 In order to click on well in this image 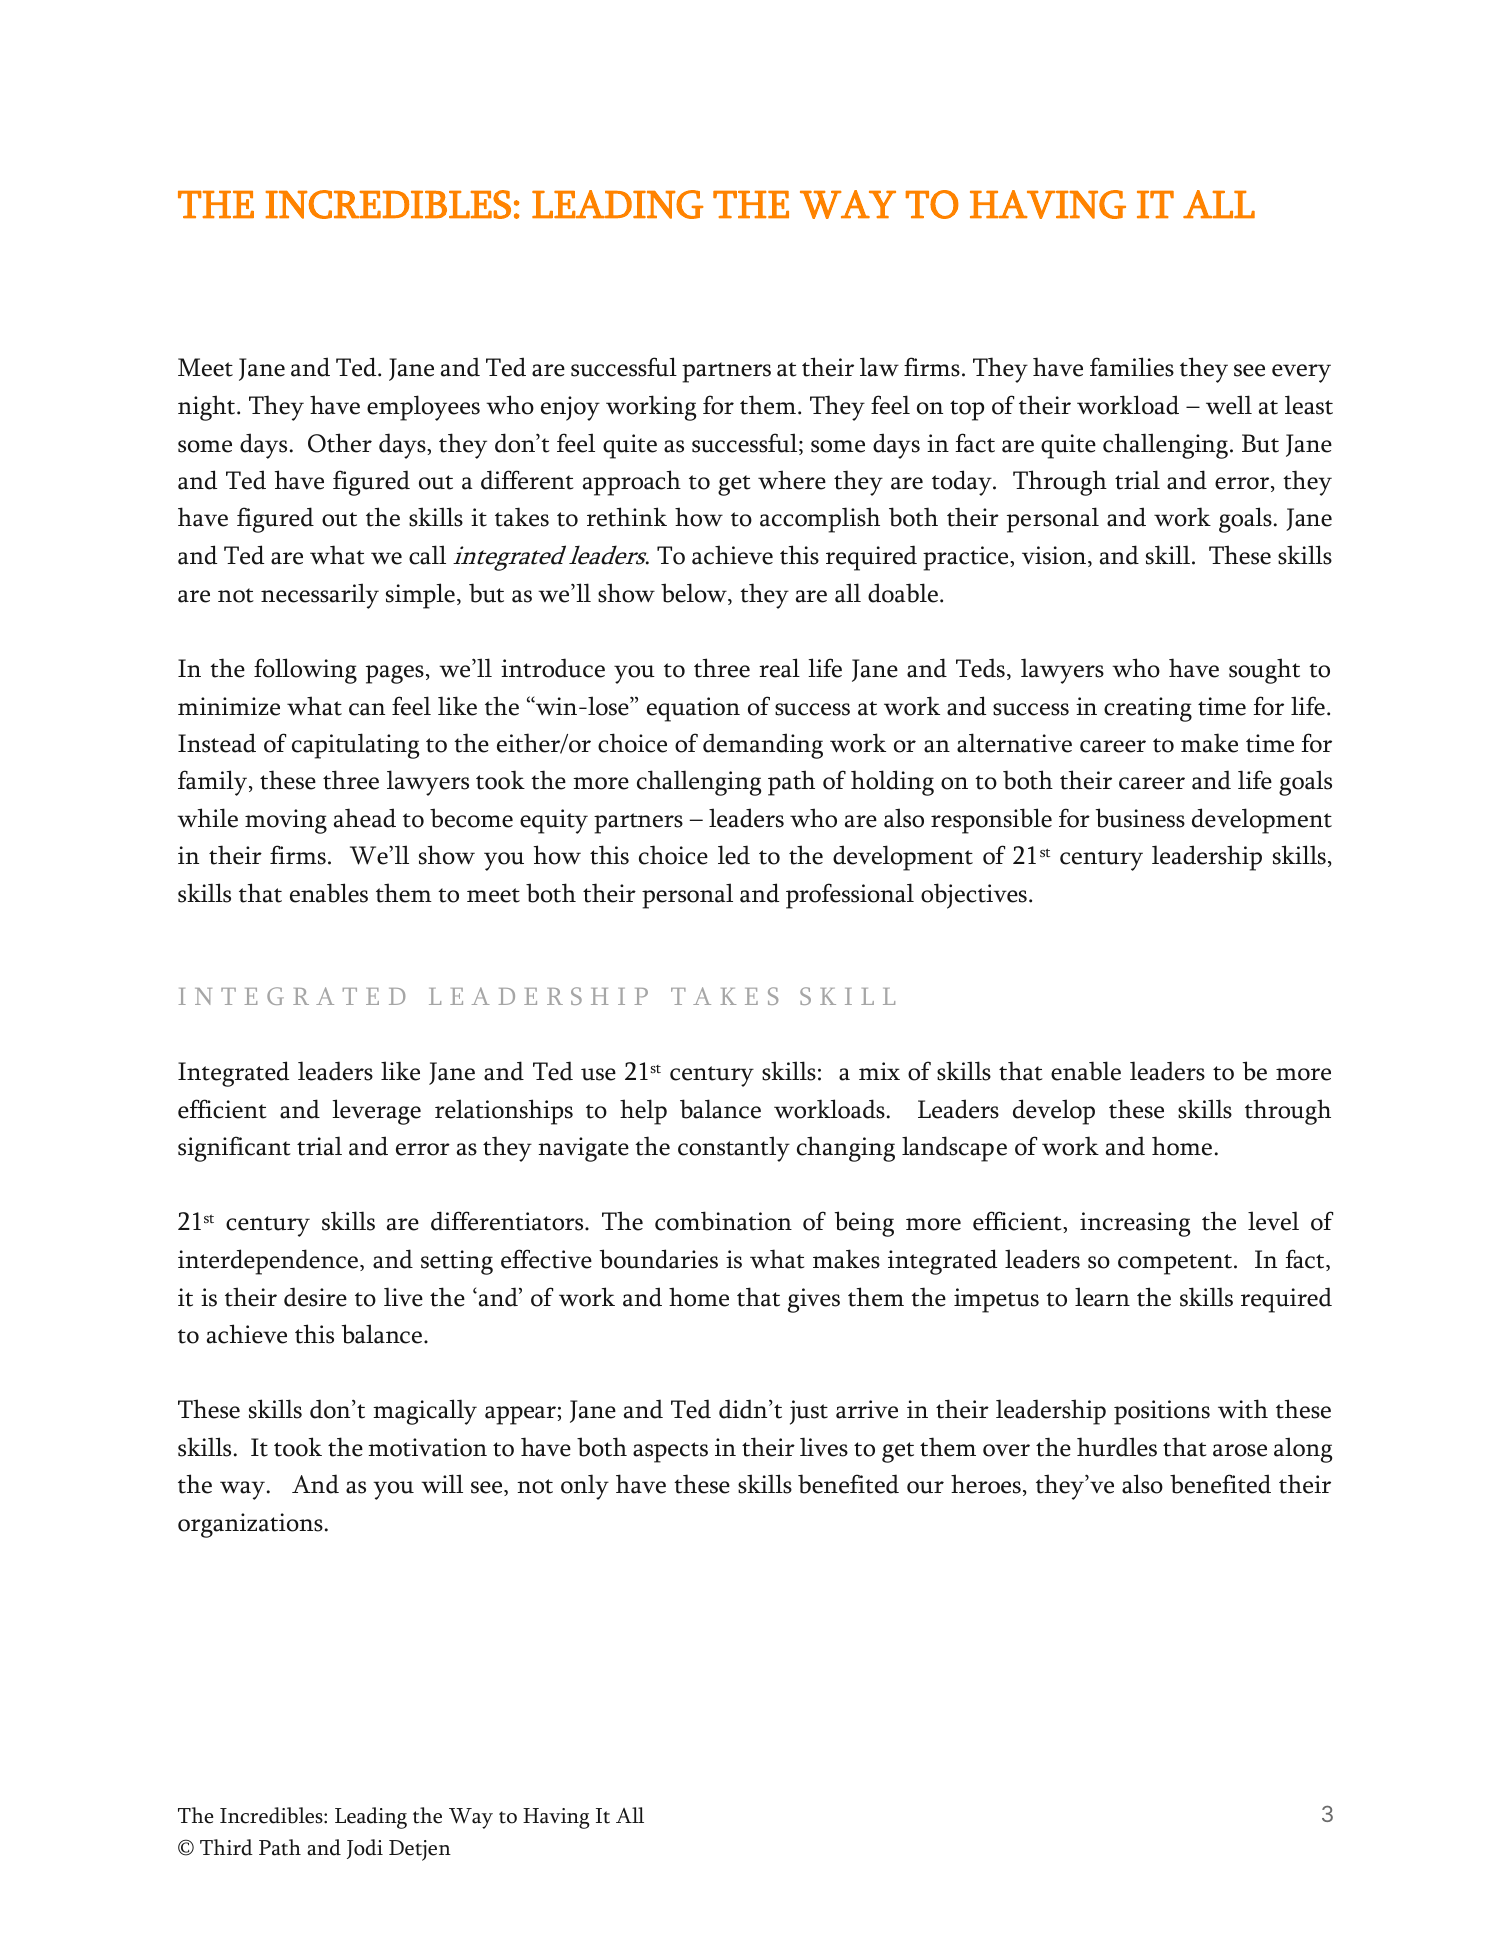, I will do `click(1229, 405)`.
